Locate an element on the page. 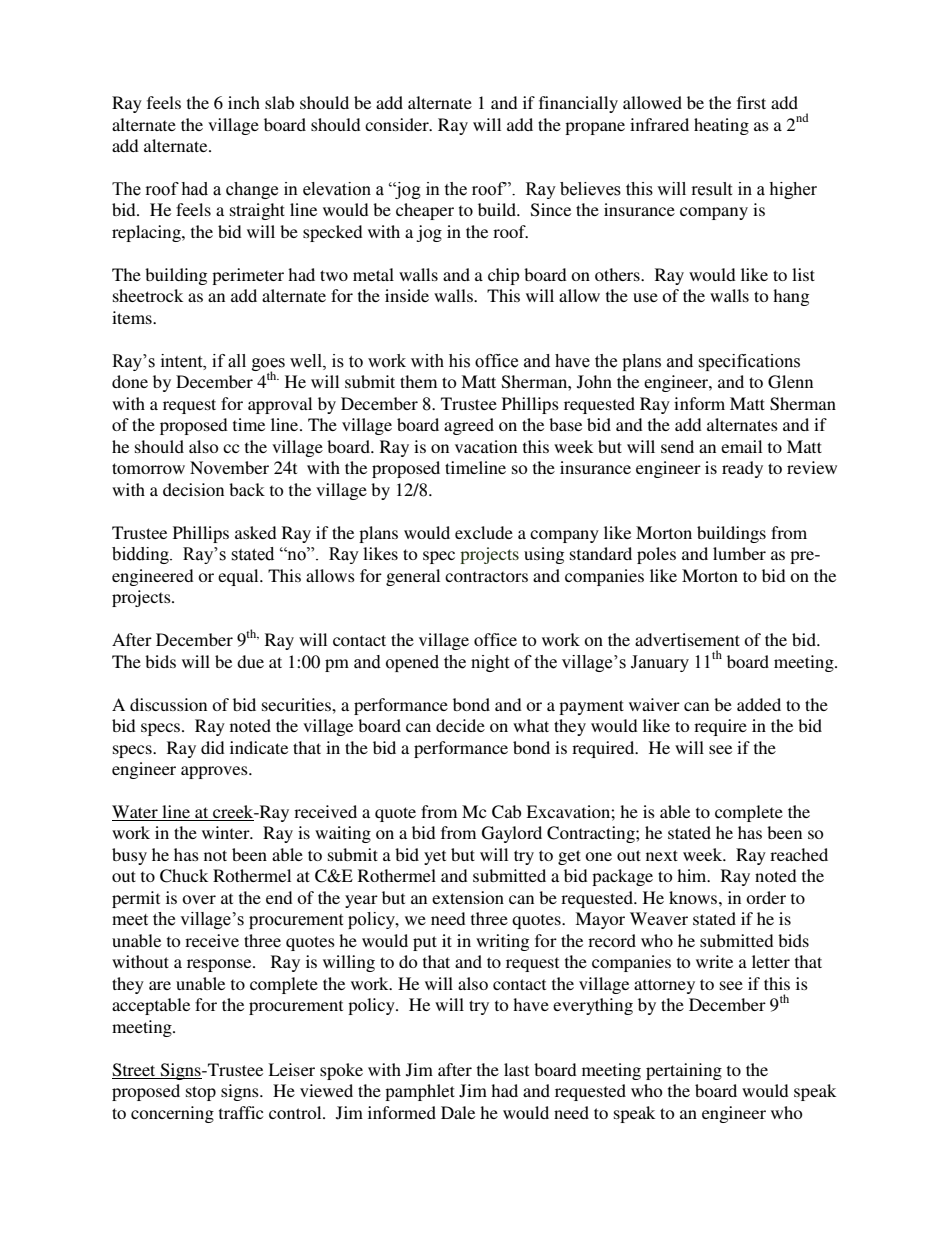 This document has width=952, height=1233. stop is located at coordinates (201, 1093).
